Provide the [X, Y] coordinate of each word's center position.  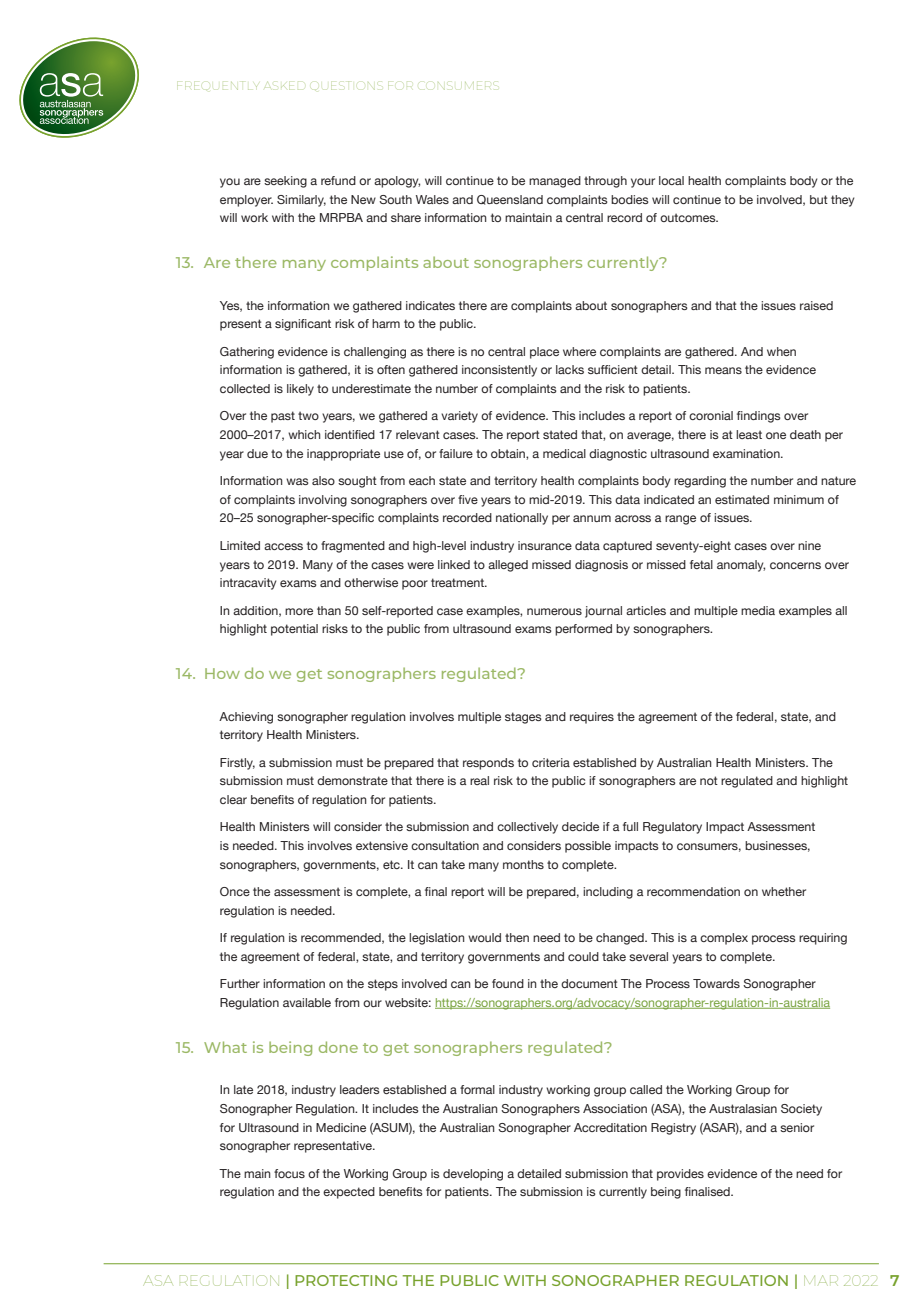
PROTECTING [346, 1280]
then [517, 937]
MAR [821, 1280]
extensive [382, 845]
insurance [545, 545]
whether [784, 891]
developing [473, 1175]
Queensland [510, 200]
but [819, 199]
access [283, 546]
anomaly [741, 566]
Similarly [301, 201]
